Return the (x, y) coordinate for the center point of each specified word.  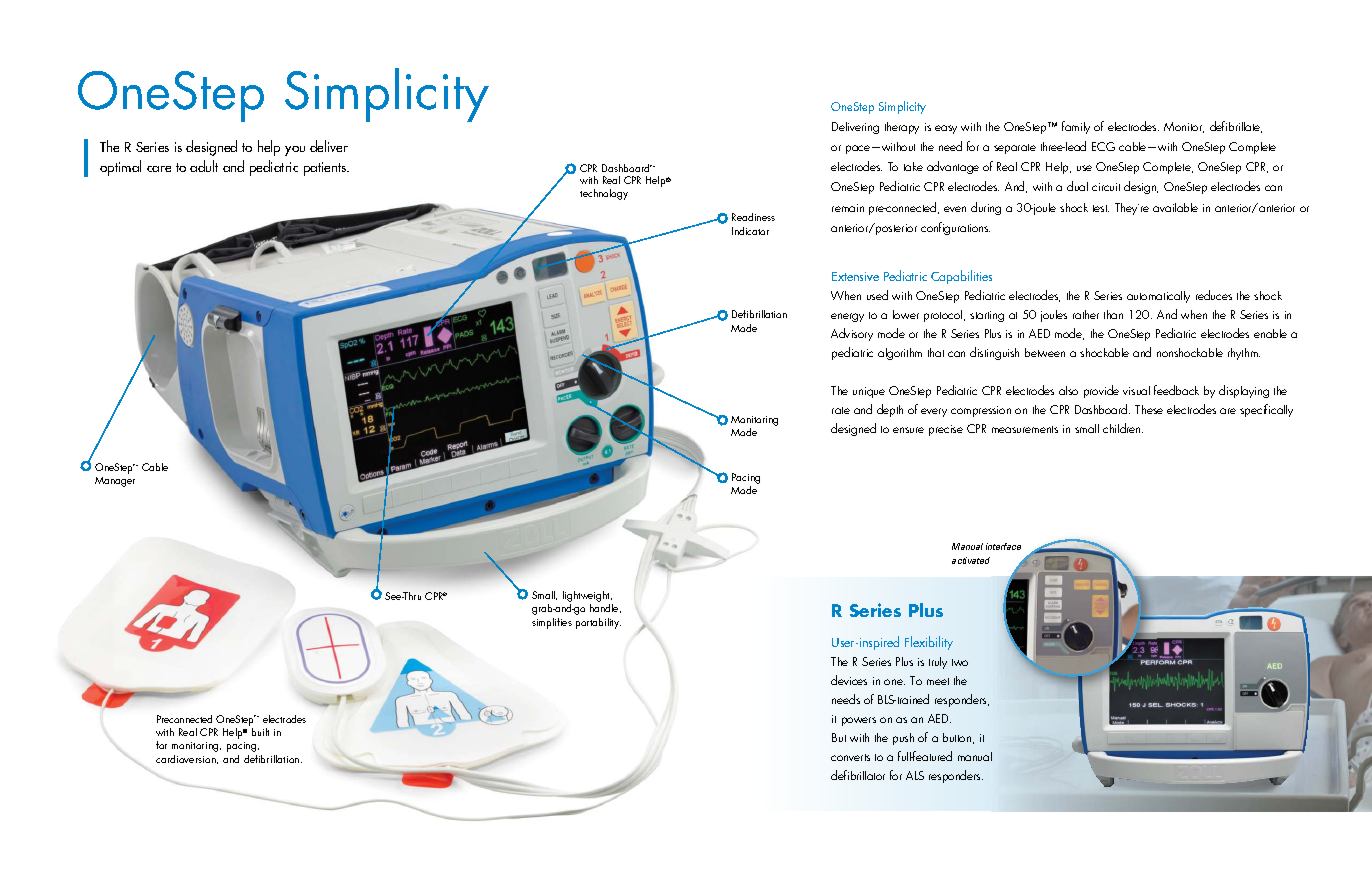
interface (1003, 546)
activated (971, 560)
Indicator (750, 231)
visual (1136, 390)
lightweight (588, 598)
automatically (1158, 297)
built (260, 732)
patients (326, 169)
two (960, 662)
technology (604, 194)
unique (869, 392)
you (295, 151)
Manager (115, 482)
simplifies (552, 623)
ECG (1103, 146)
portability (598, 623)
